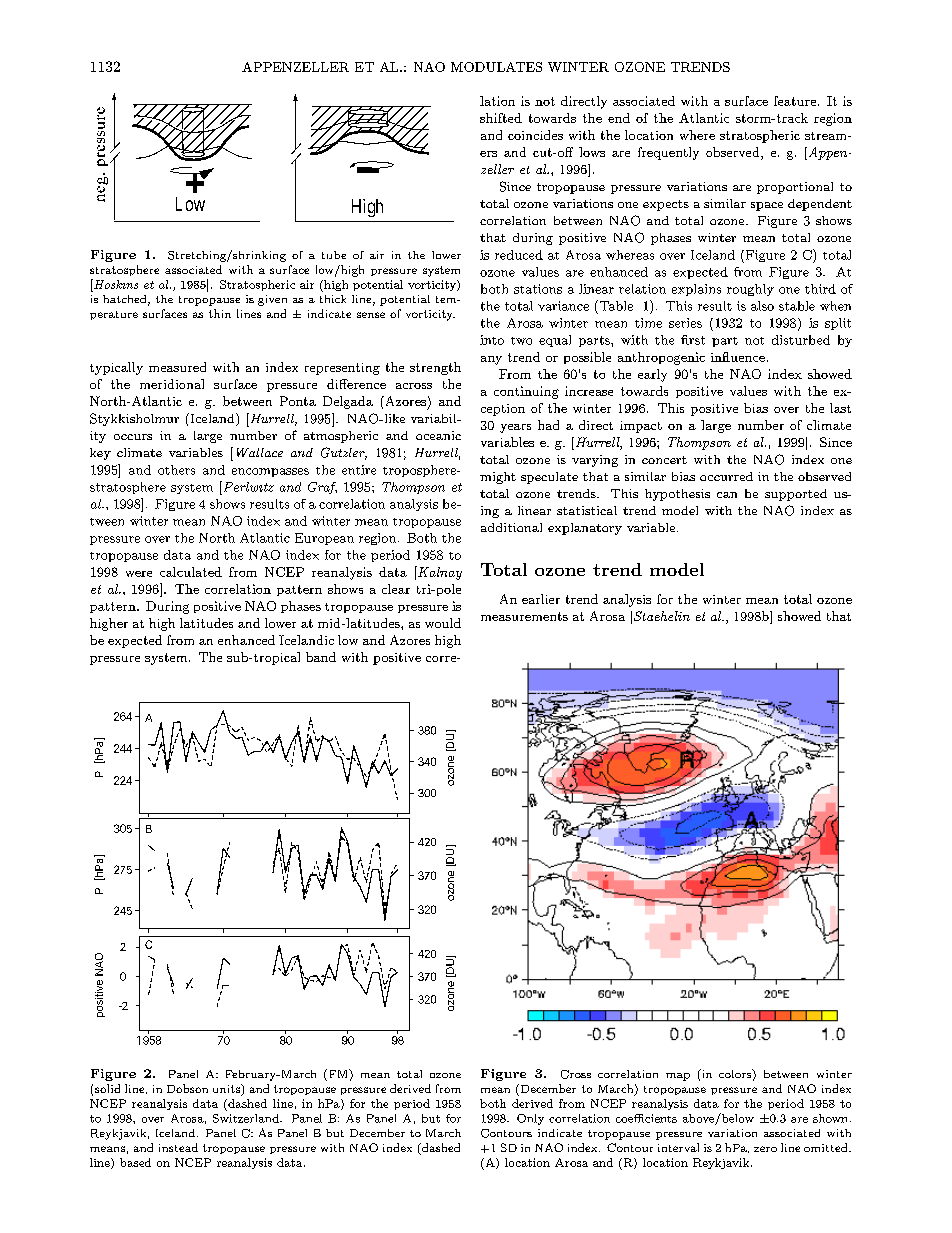  I want to click on would, so click(443, 623).
